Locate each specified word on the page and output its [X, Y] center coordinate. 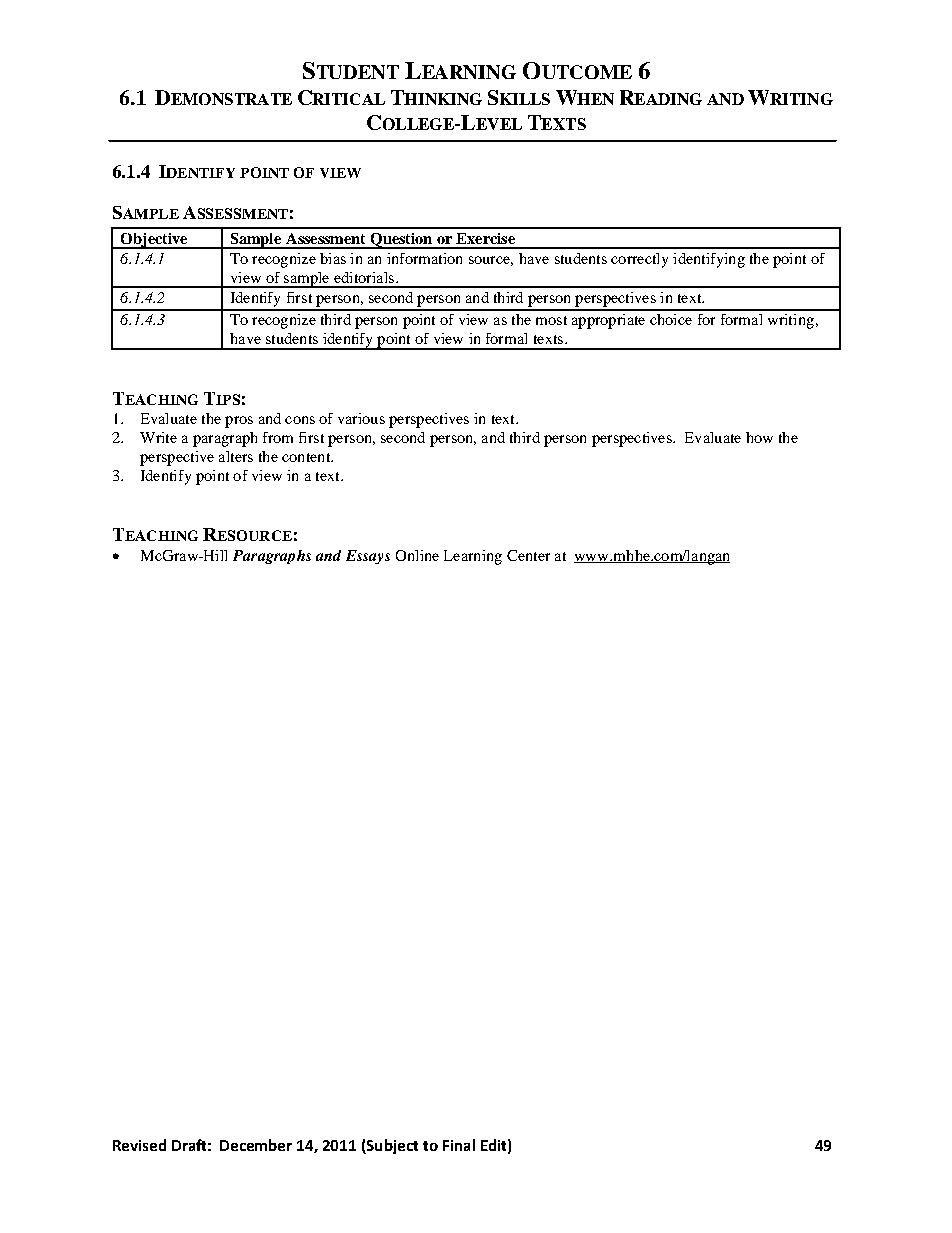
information [424, 258]
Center [528, 555]
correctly [639, 260]
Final [459, 1145]
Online [417, 555]
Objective [154, 241]
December [256, 1145]
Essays [368, 557]
